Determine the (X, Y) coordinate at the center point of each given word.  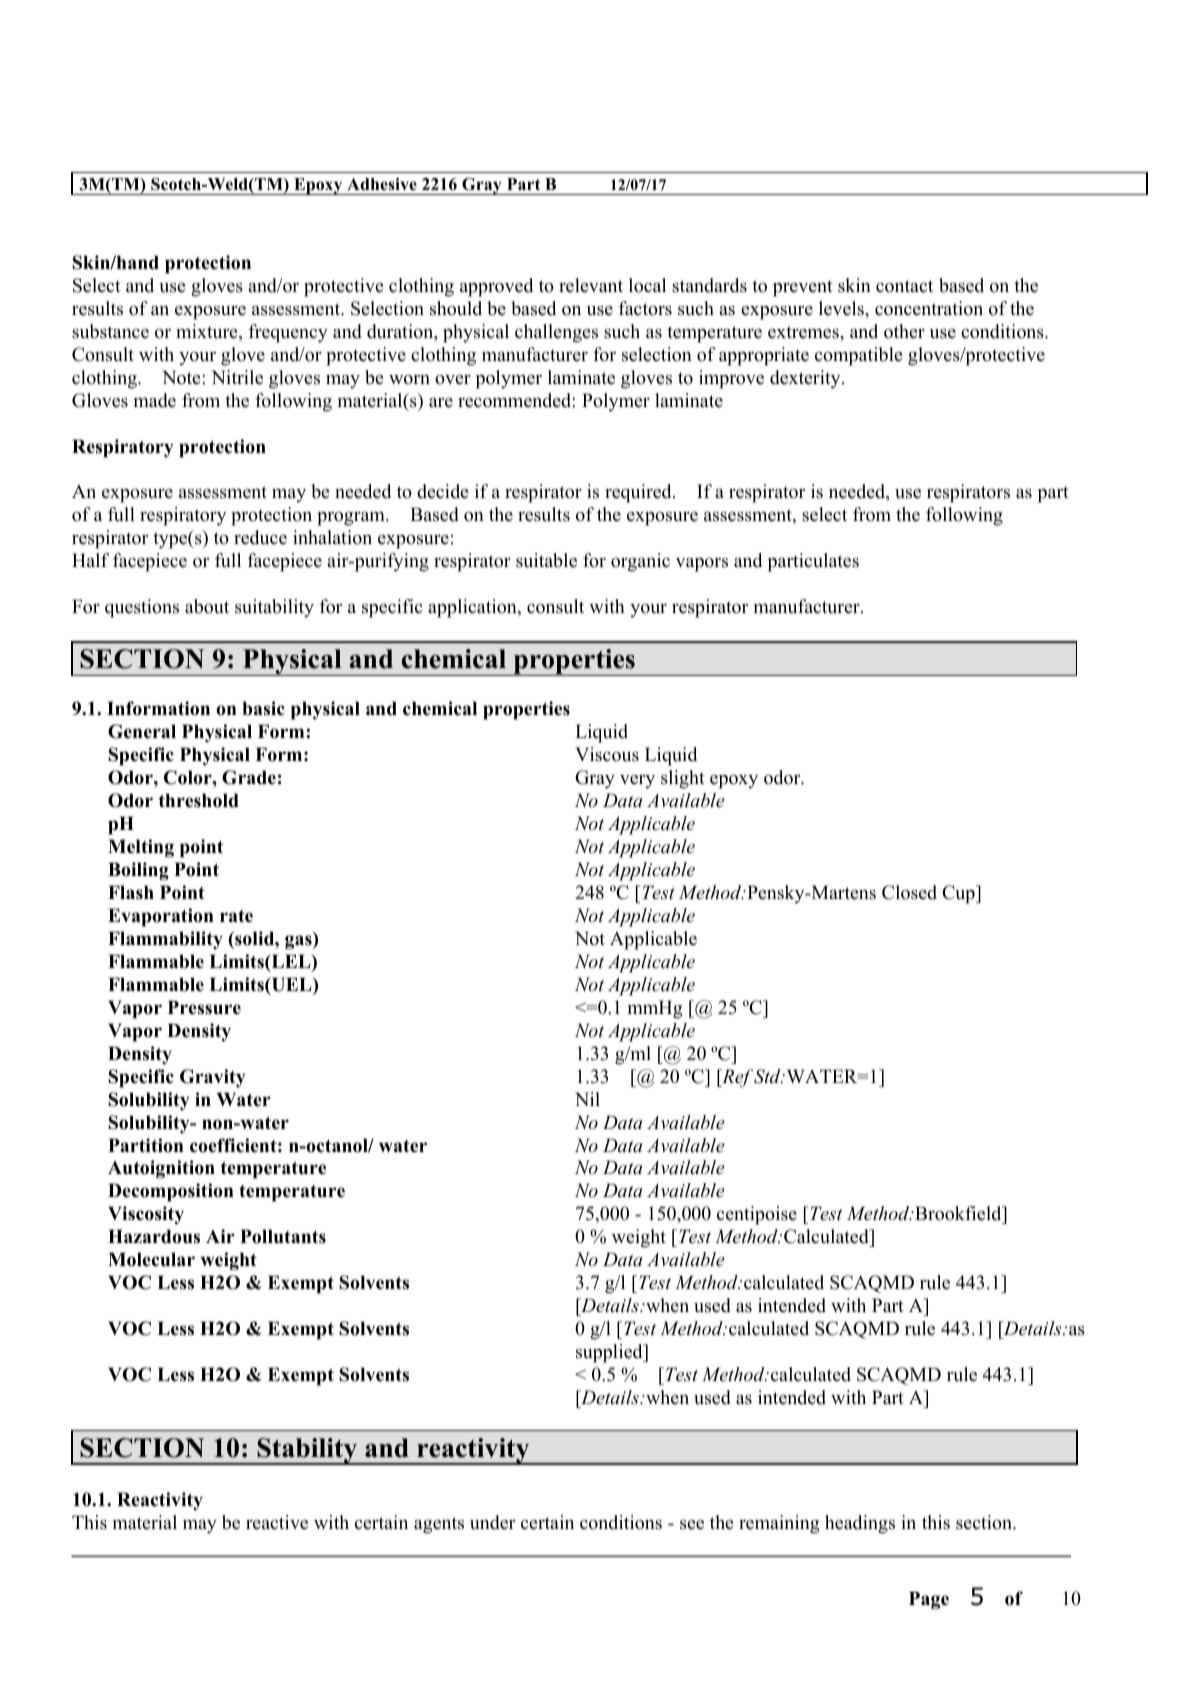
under (492, 1522)
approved (496, 287)
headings (860, 1524)
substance (110, 331)
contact (904, 286)
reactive (277, 1522)
